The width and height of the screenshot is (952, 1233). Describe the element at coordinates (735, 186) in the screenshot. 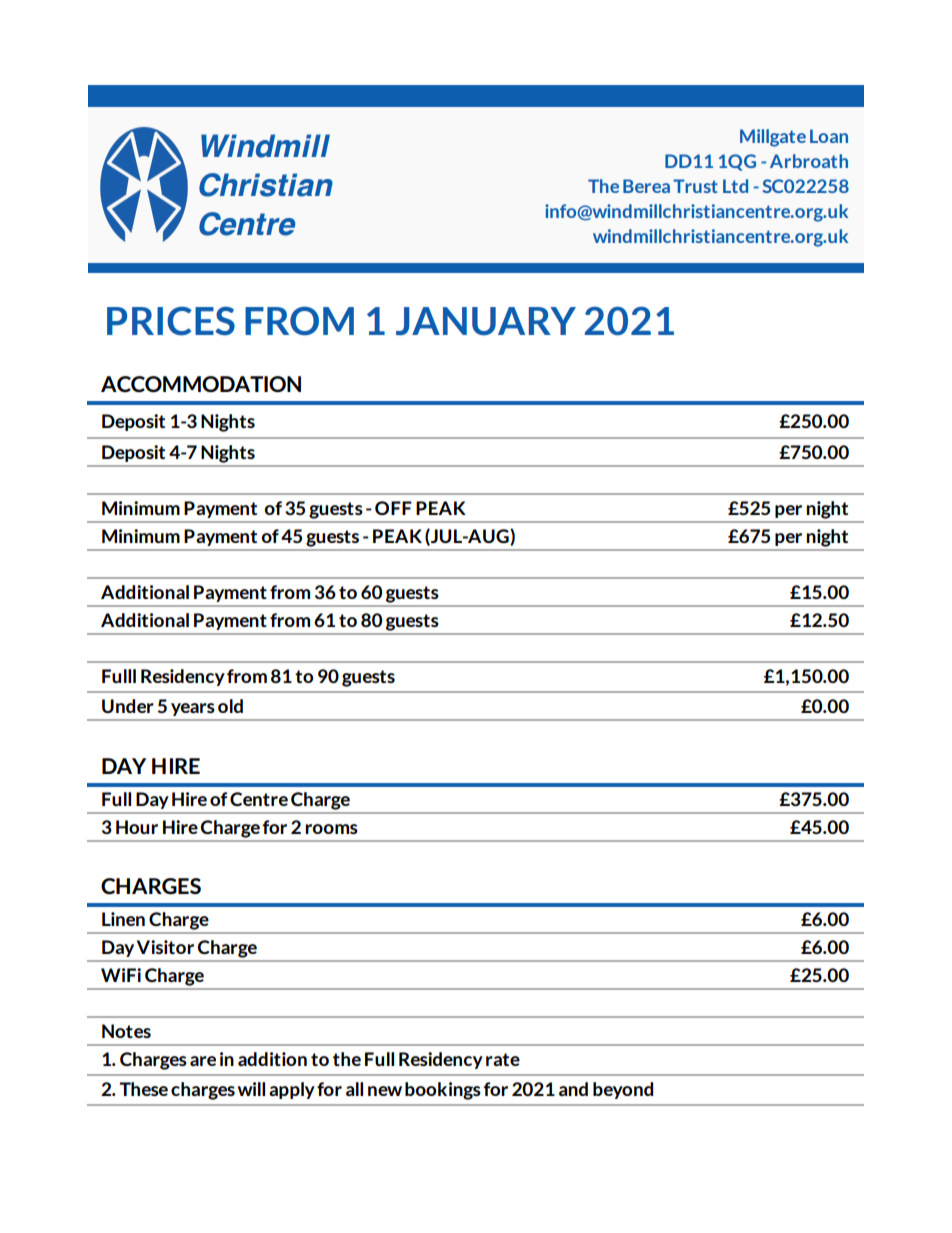

I see `Ltd` at that location.
